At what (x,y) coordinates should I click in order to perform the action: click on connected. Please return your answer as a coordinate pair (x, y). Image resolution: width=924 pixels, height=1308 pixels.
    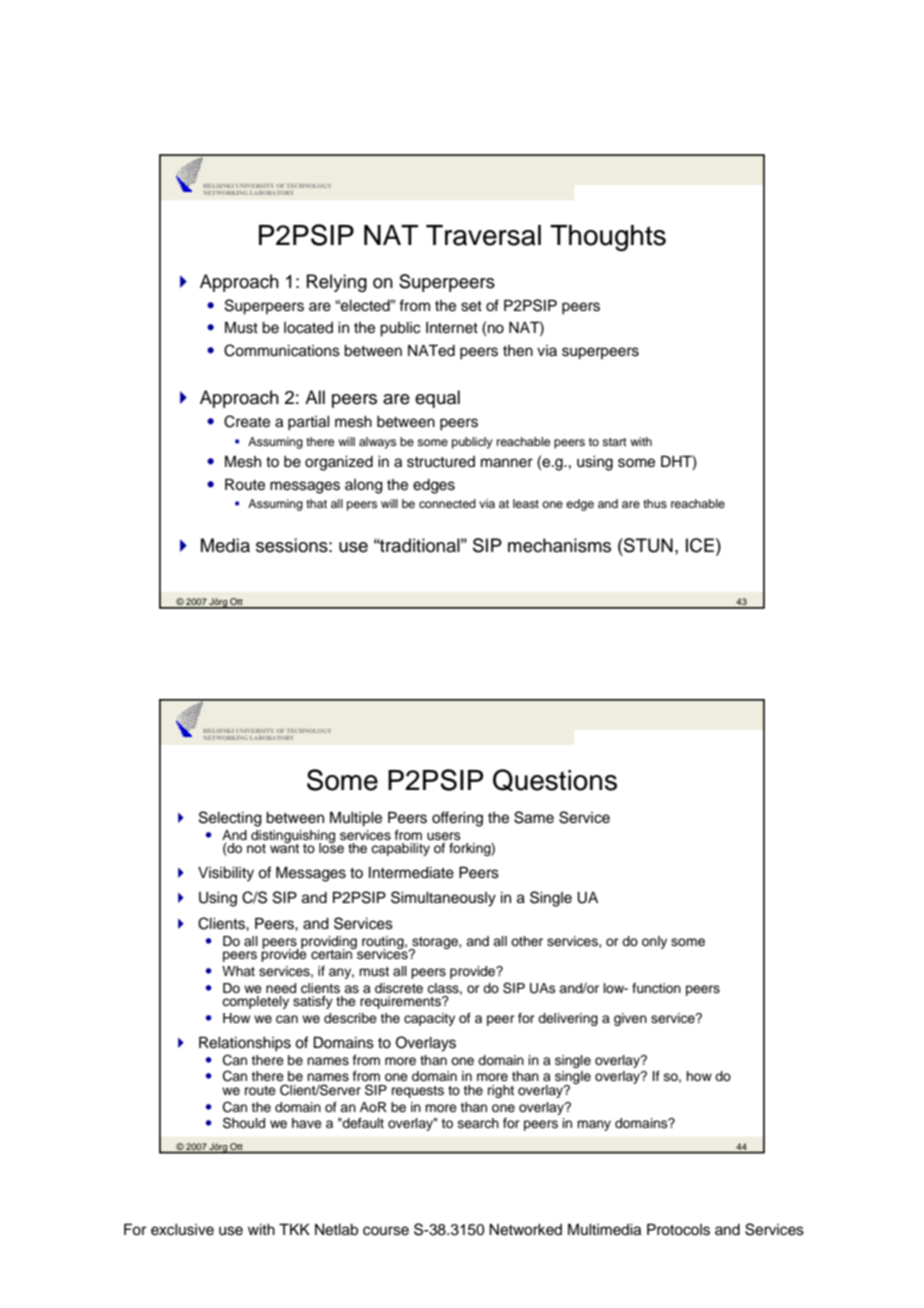
    Looking at the image, I should click on (447, 503).
